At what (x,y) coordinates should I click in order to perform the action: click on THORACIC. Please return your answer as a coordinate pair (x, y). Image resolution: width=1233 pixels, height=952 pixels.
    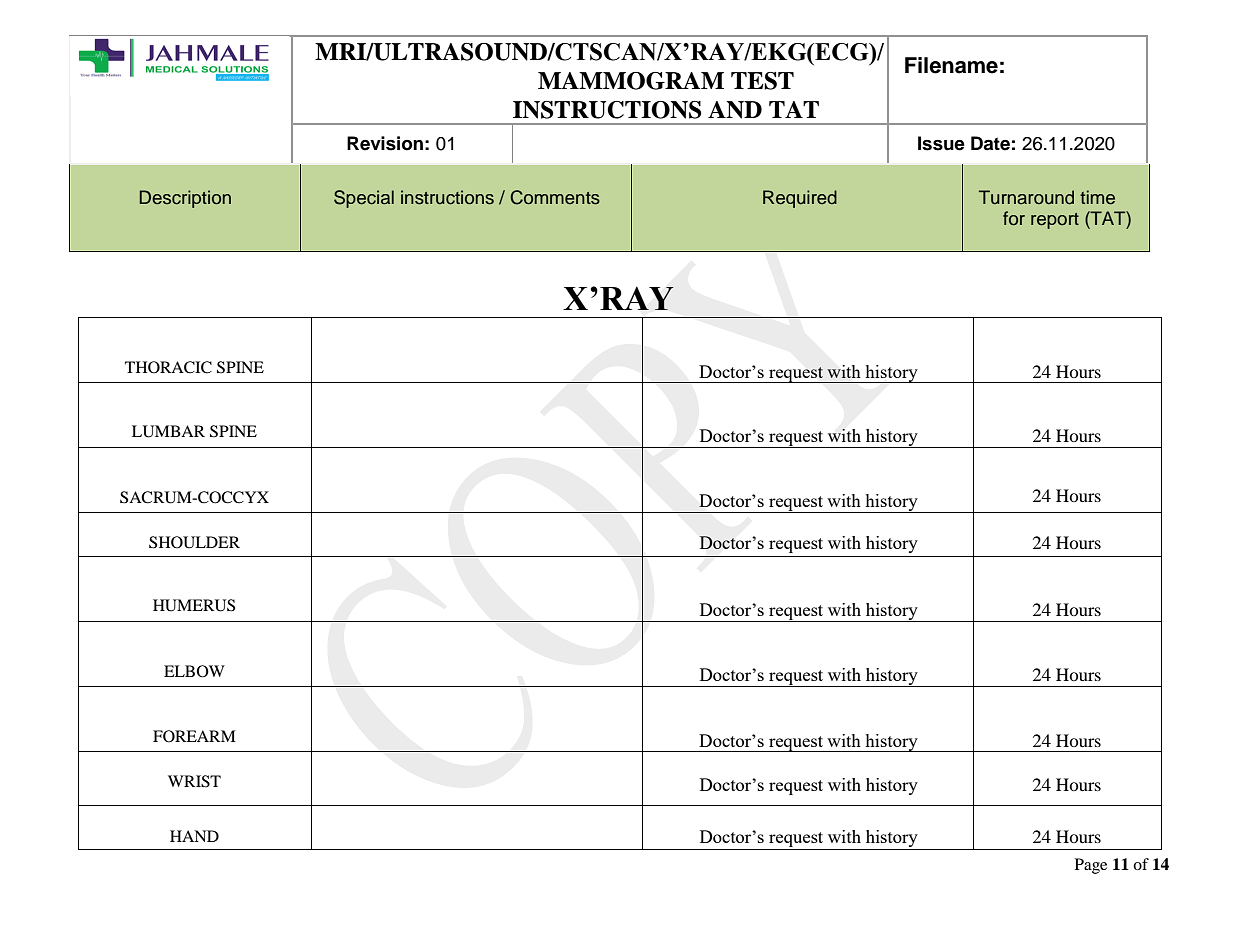
    Looking at the image, I should click on (168, 367).
